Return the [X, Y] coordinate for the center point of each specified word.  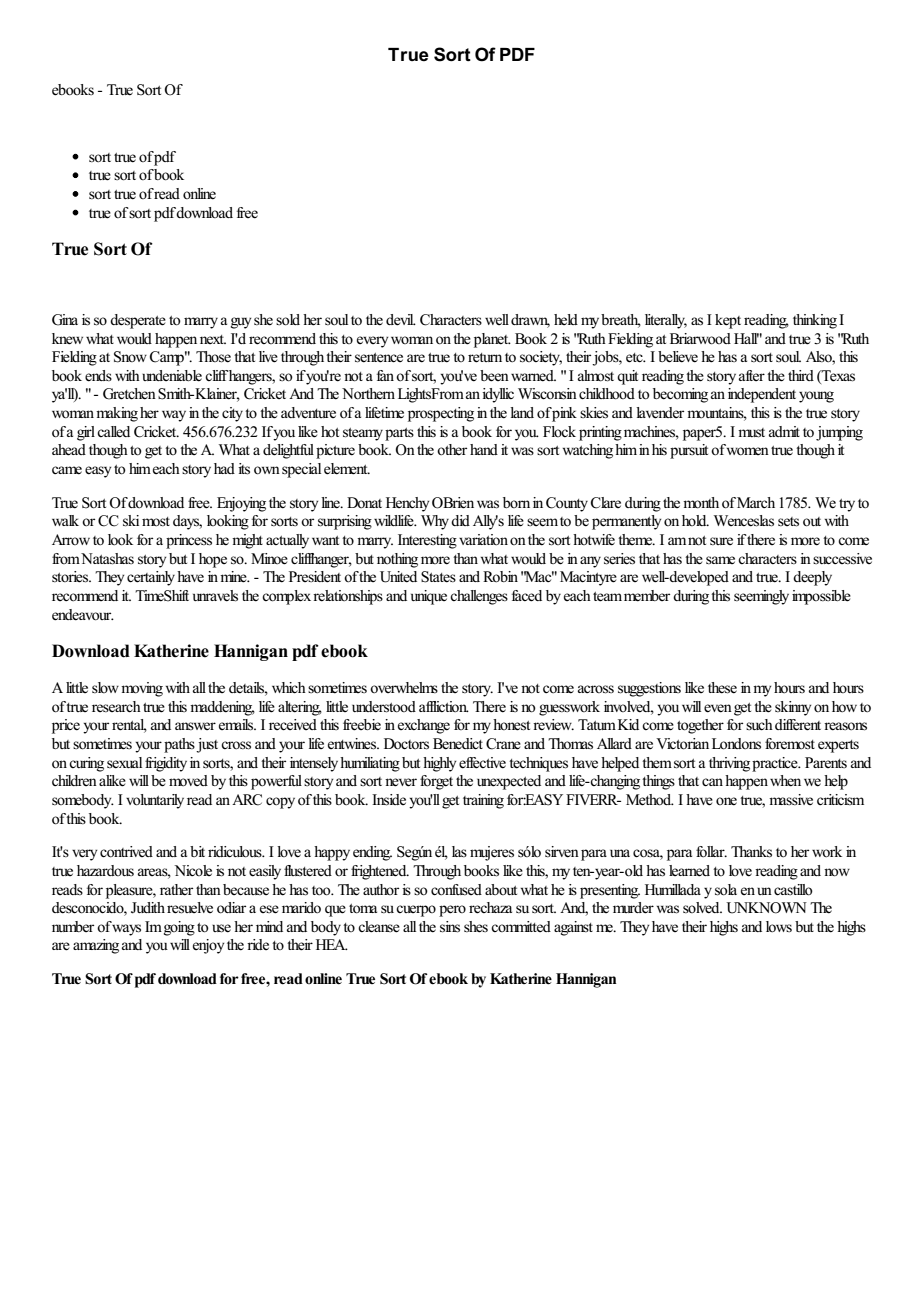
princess [189, 541]
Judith [148, 908]
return [485, 358]
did [460, 520]
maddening [222, 708]
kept [728, 321]
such [759, 724]
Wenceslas [744, 521]
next [213, 339]
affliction [444, 706]
